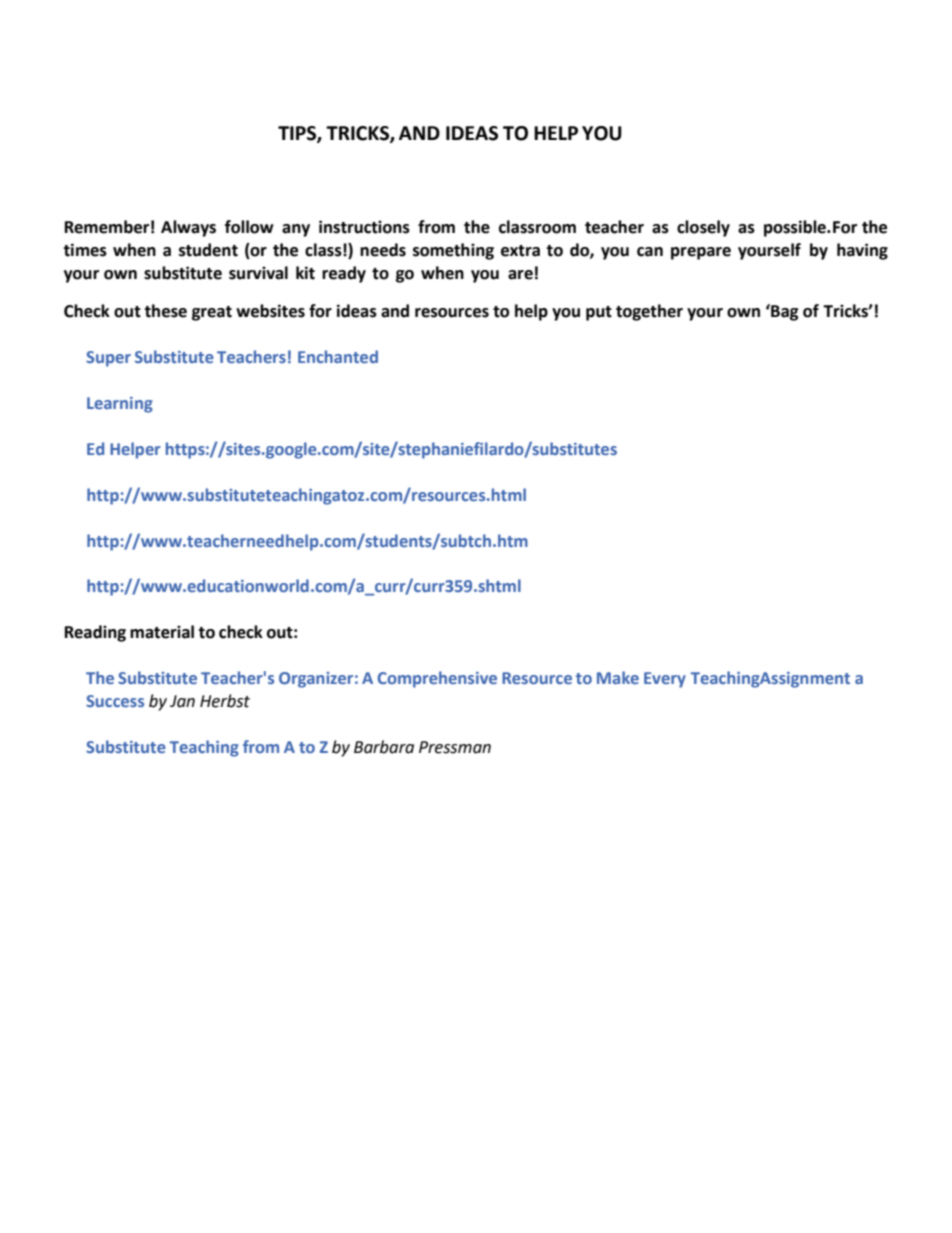 The width and height of the document is (952, 1233). Describe the element at coordinates (703, 228) in the document. I see `closely` at that location.
